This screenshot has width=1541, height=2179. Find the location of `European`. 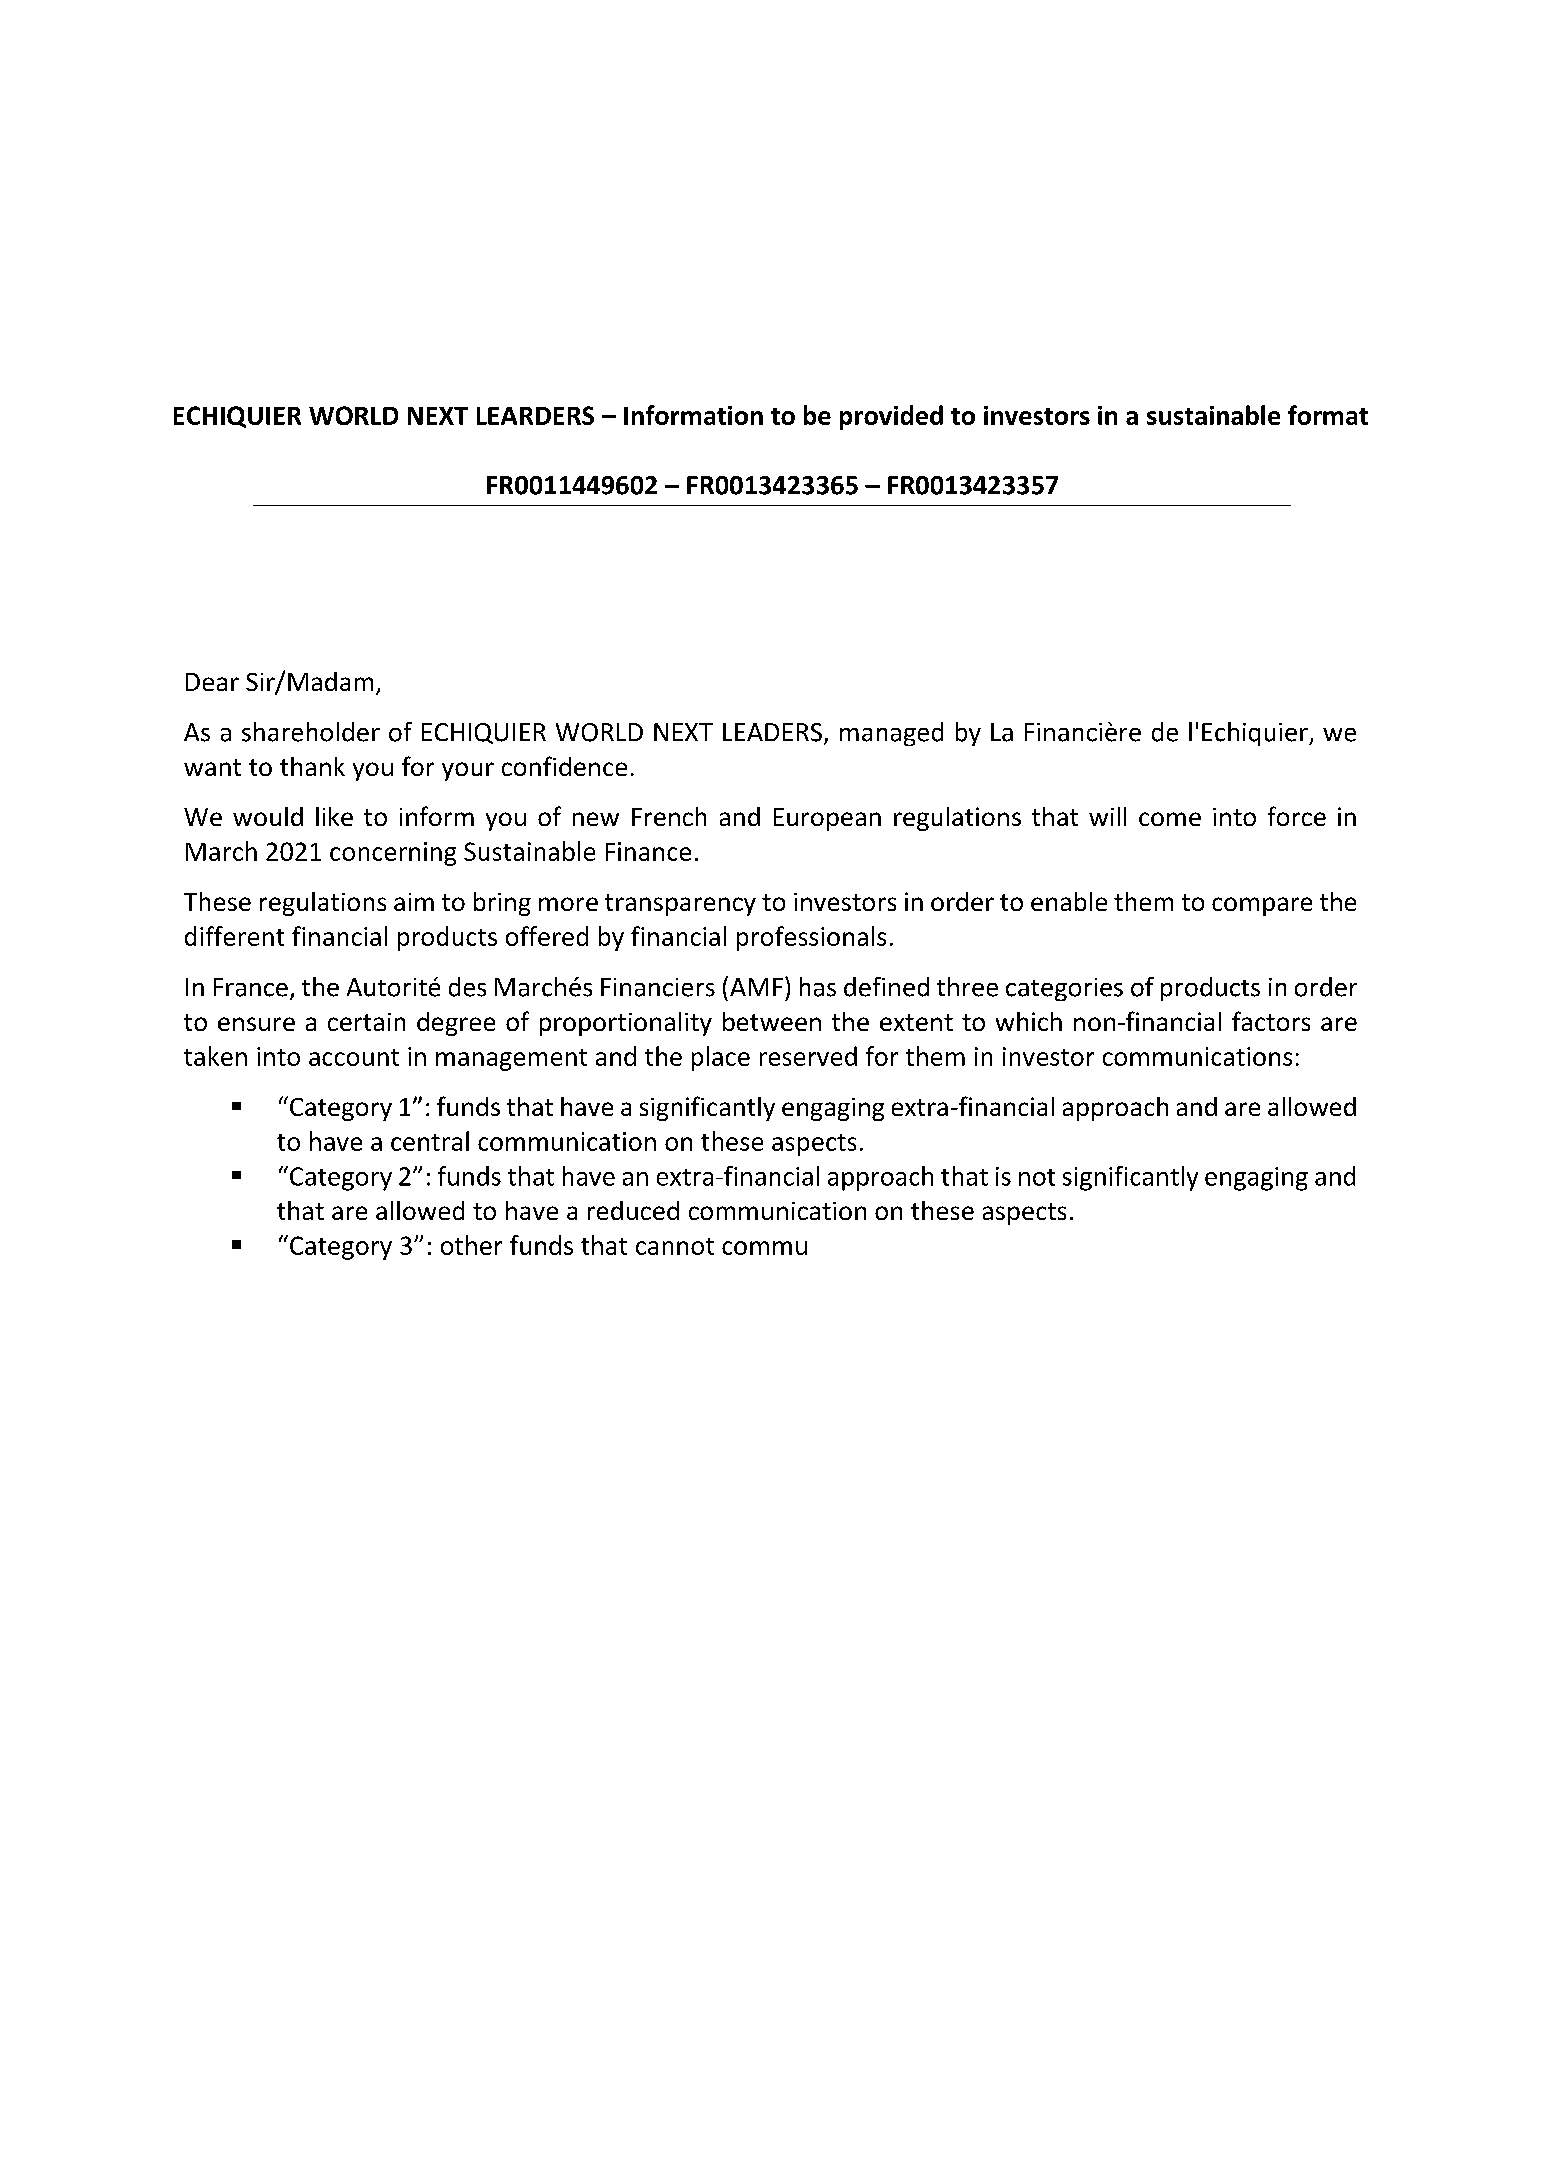

European is located at coordinates (827, 819).
